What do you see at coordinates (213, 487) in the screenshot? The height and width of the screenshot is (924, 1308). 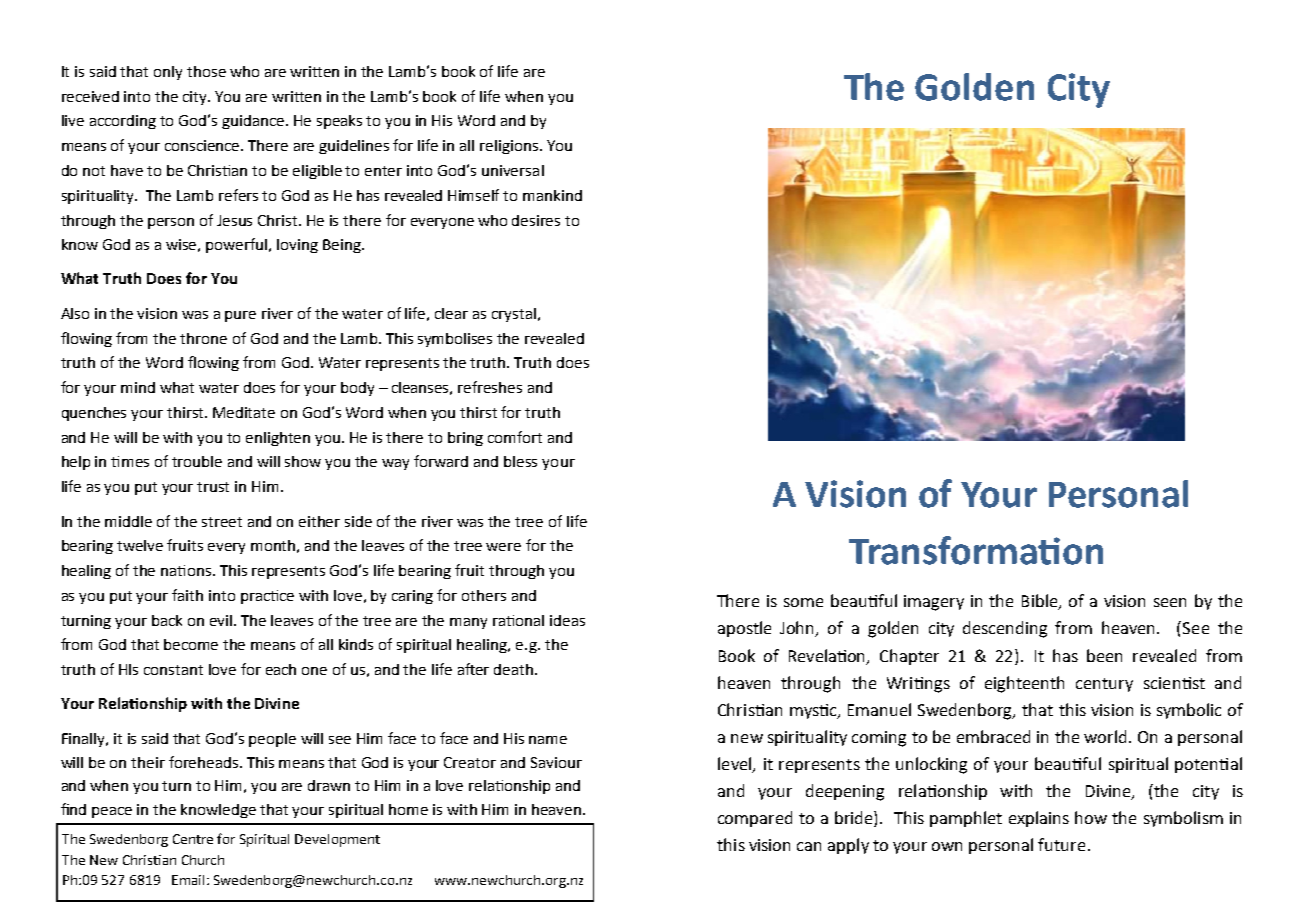 I see `trust` at bounding box center [213, 487].
